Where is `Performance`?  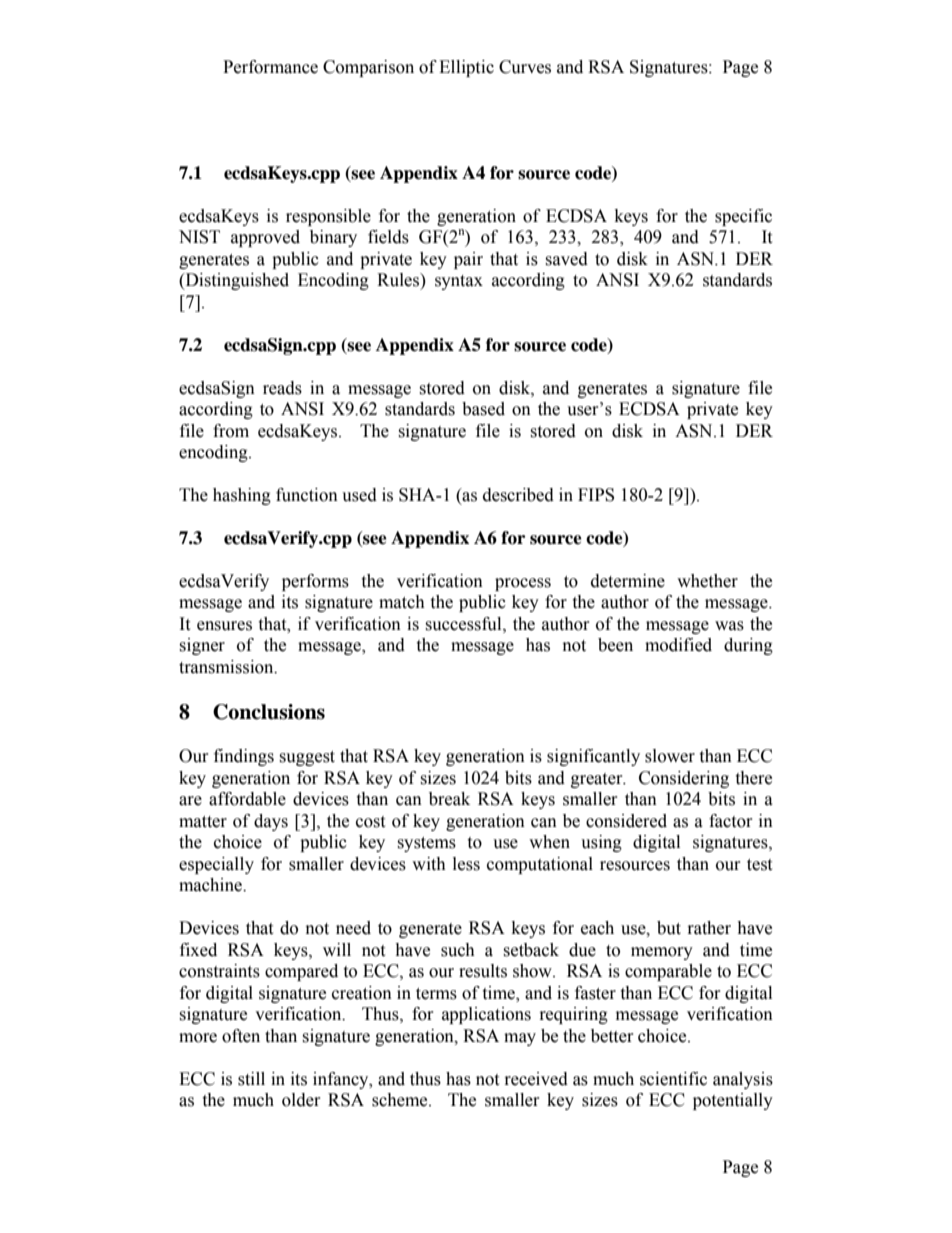 Performance is located at coordinates (270, 67).
